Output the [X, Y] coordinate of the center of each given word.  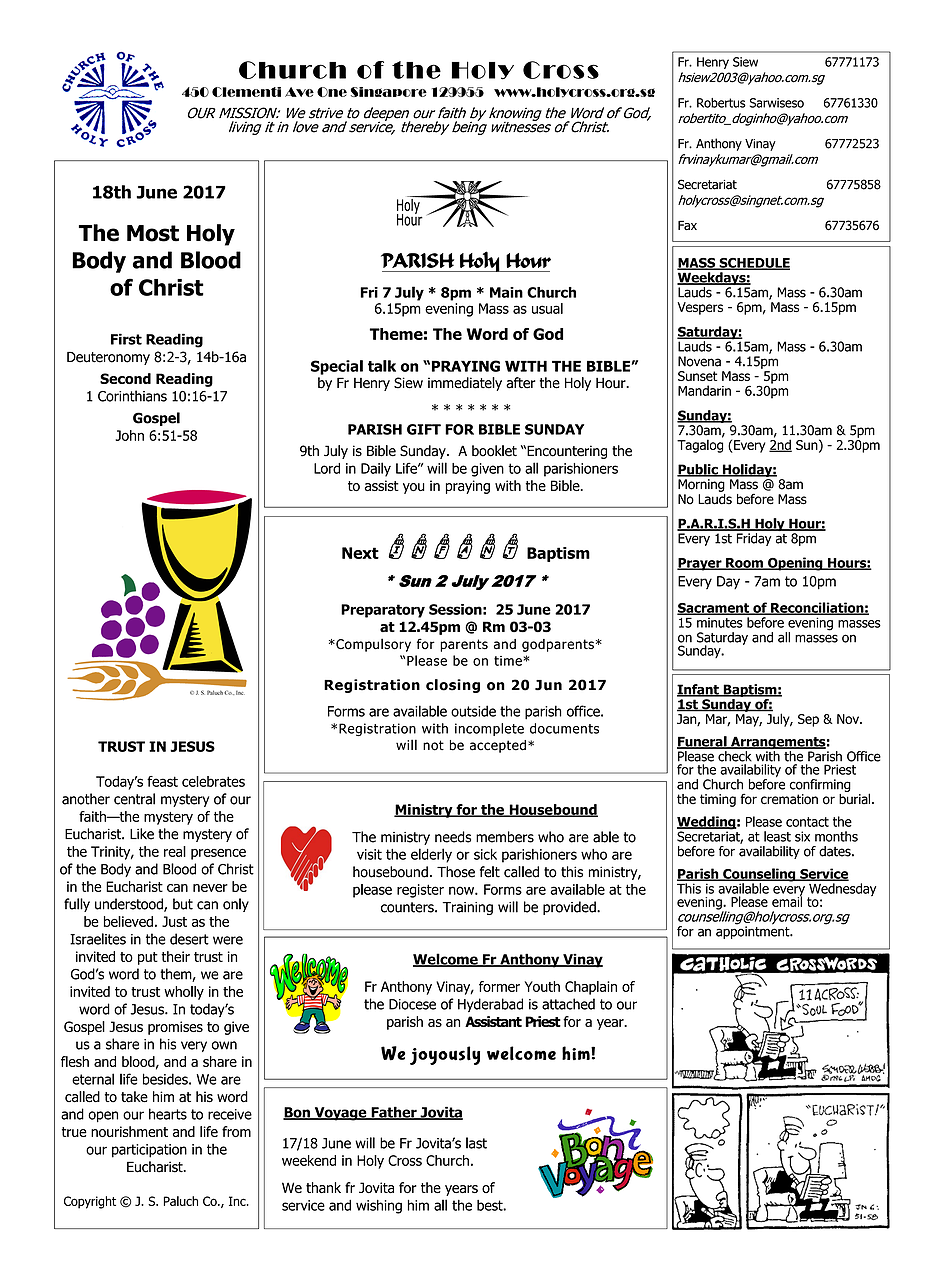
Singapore [389, 92]
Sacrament [714, 609]
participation [149, 1151]
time [508, 661]
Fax [687, 225]
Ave [299, 92]
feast [162, 781]
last [476, 1143]
